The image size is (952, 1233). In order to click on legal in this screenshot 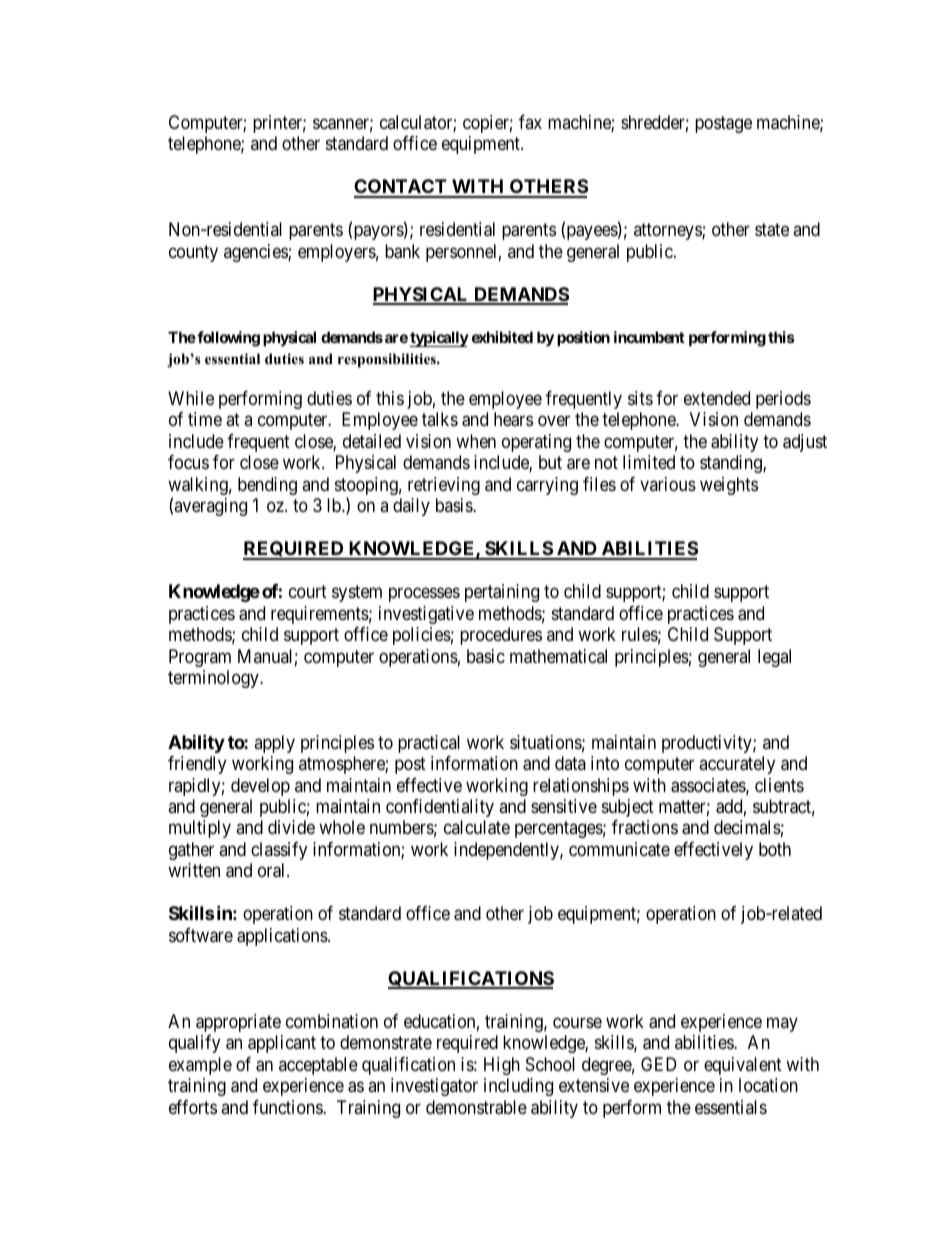, I will do `click(774, 658)`.
